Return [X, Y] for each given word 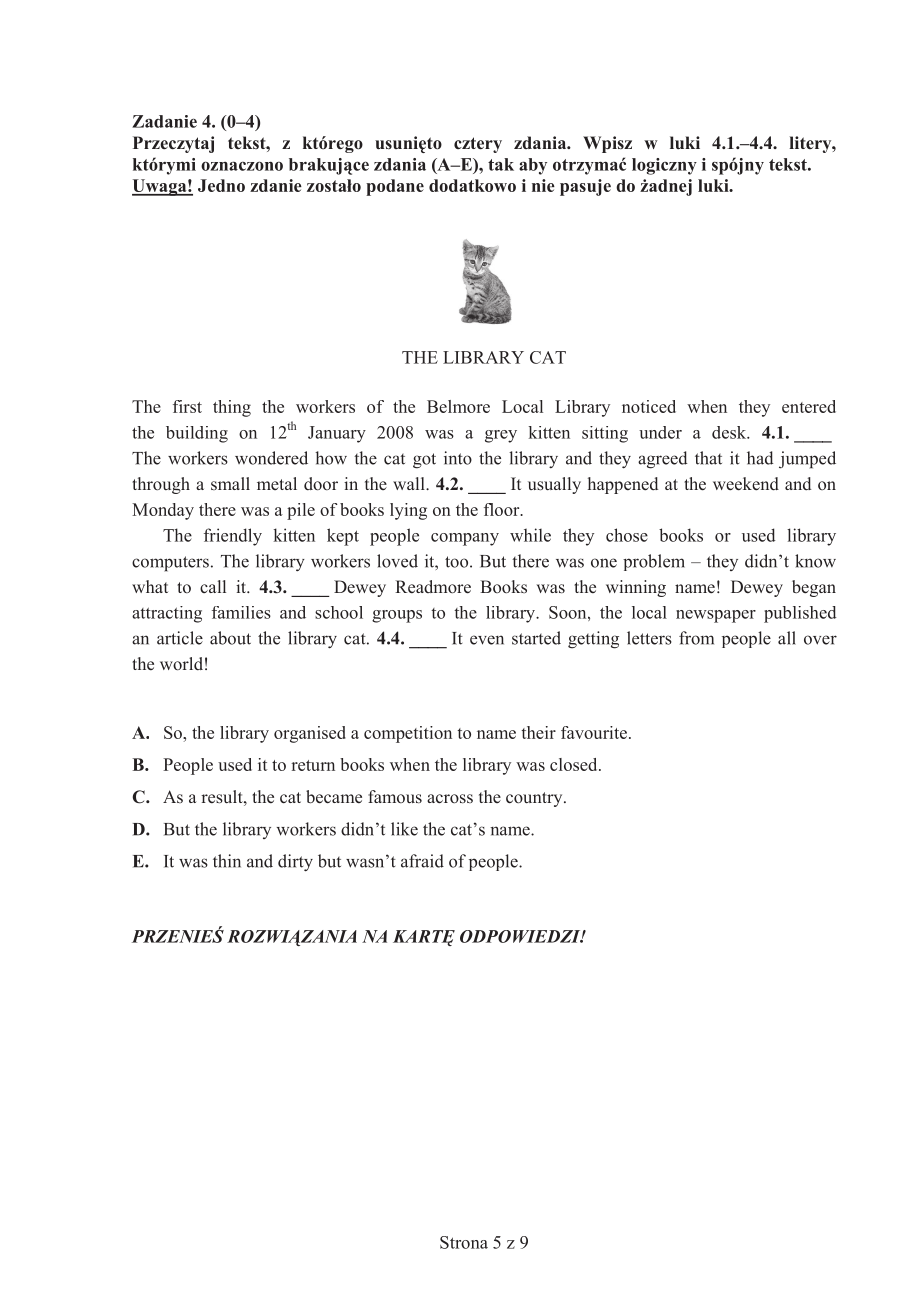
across [450, 799]
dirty [295, 863]
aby [533, 166]
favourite [594, 732]
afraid [422, 861]
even [487, 640]
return [313, 765]
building [197, 434]
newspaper [716, 616]
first [187, 406]
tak [501, 164]
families [241, 612]
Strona [464, 1242]
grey [501, 436]
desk [730, 432]
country [535, 799]
